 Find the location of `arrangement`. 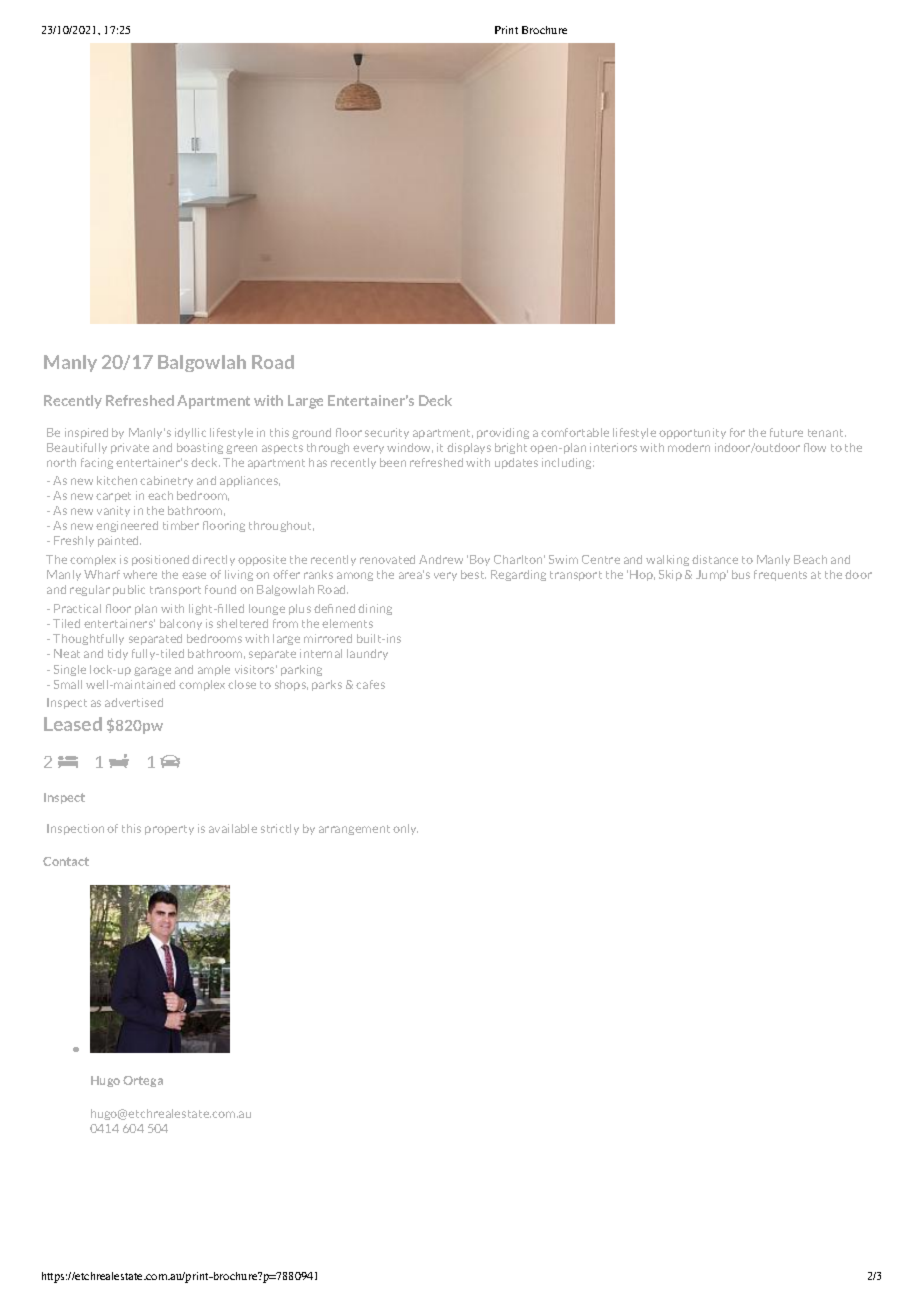

arrangement is located at coordinates (354, 830).
